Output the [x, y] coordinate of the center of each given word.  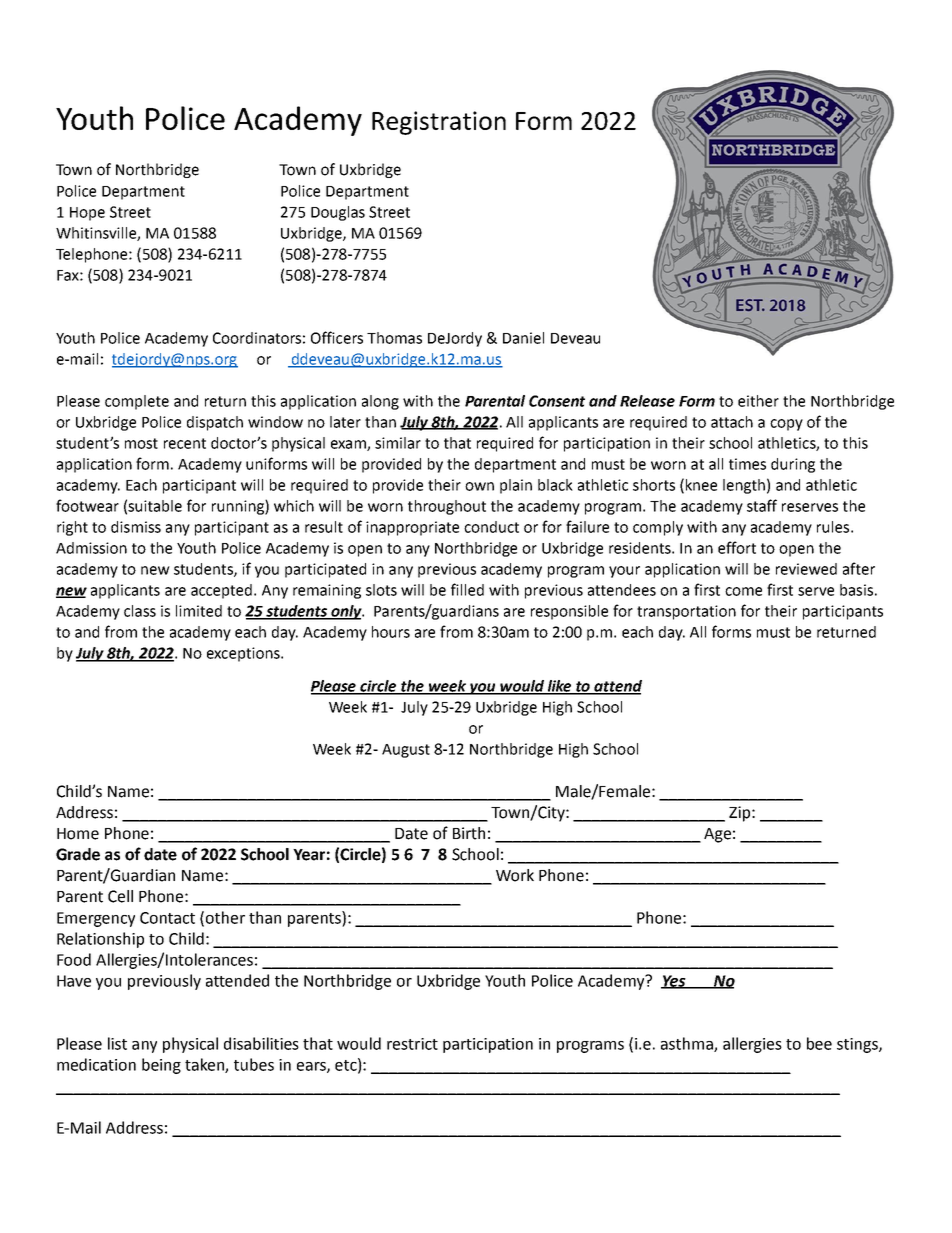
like [559, 687]
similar [398, 443]
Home [78, 834]
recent [185, 443]
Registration [439, 123]
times [747, 464]
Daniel [523, 338]
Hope [87, 214]
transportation [686, 612]
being [161, 1066]
